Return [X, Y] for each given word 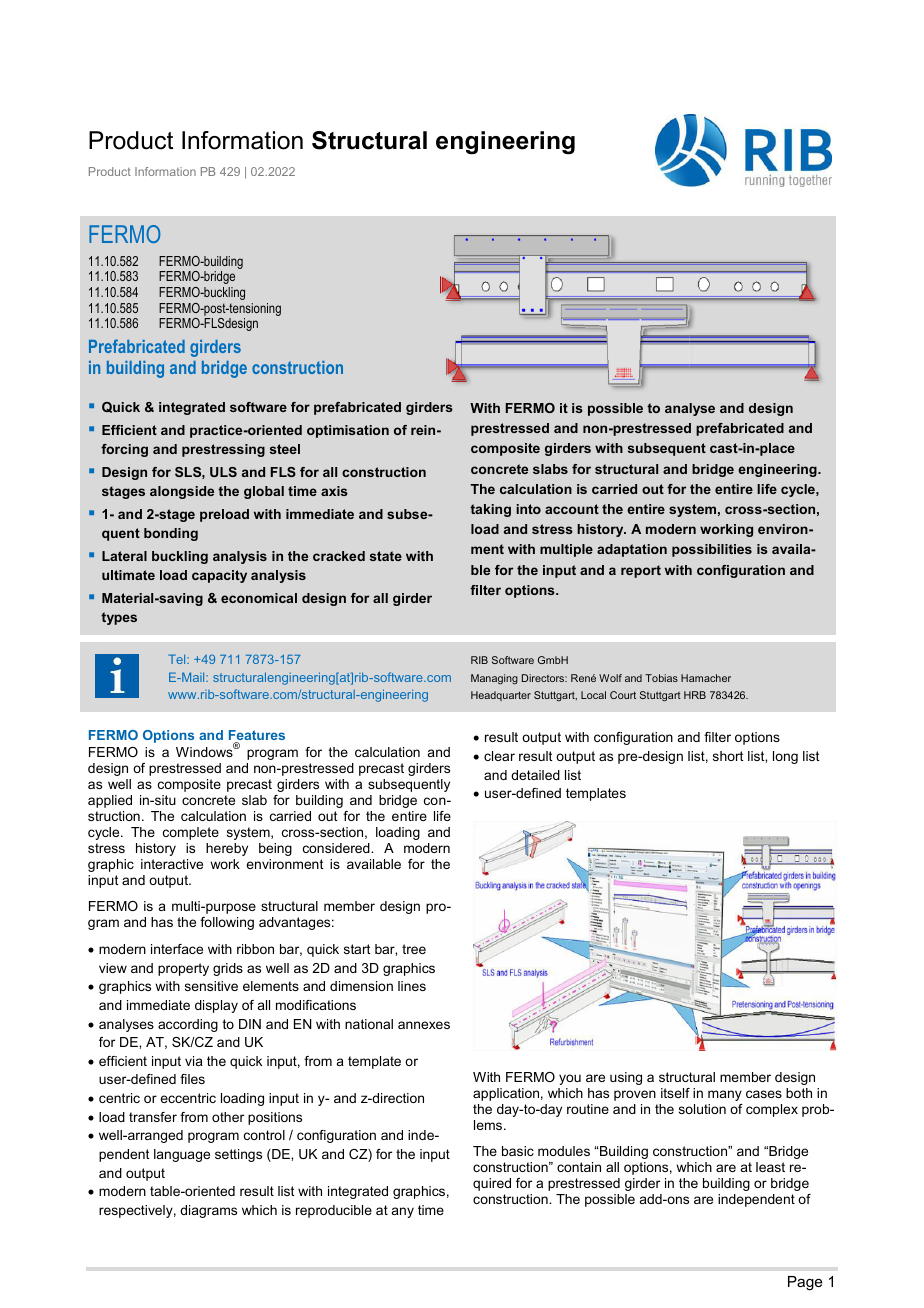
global [264, 492]
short [728, 756]
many [725, 1095]
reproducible [334, 1211]
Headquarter [501, 696]
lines [412, 986]
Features [257, 736]
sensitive [211, 986]
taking [490, 510]
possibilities [712, 550]
